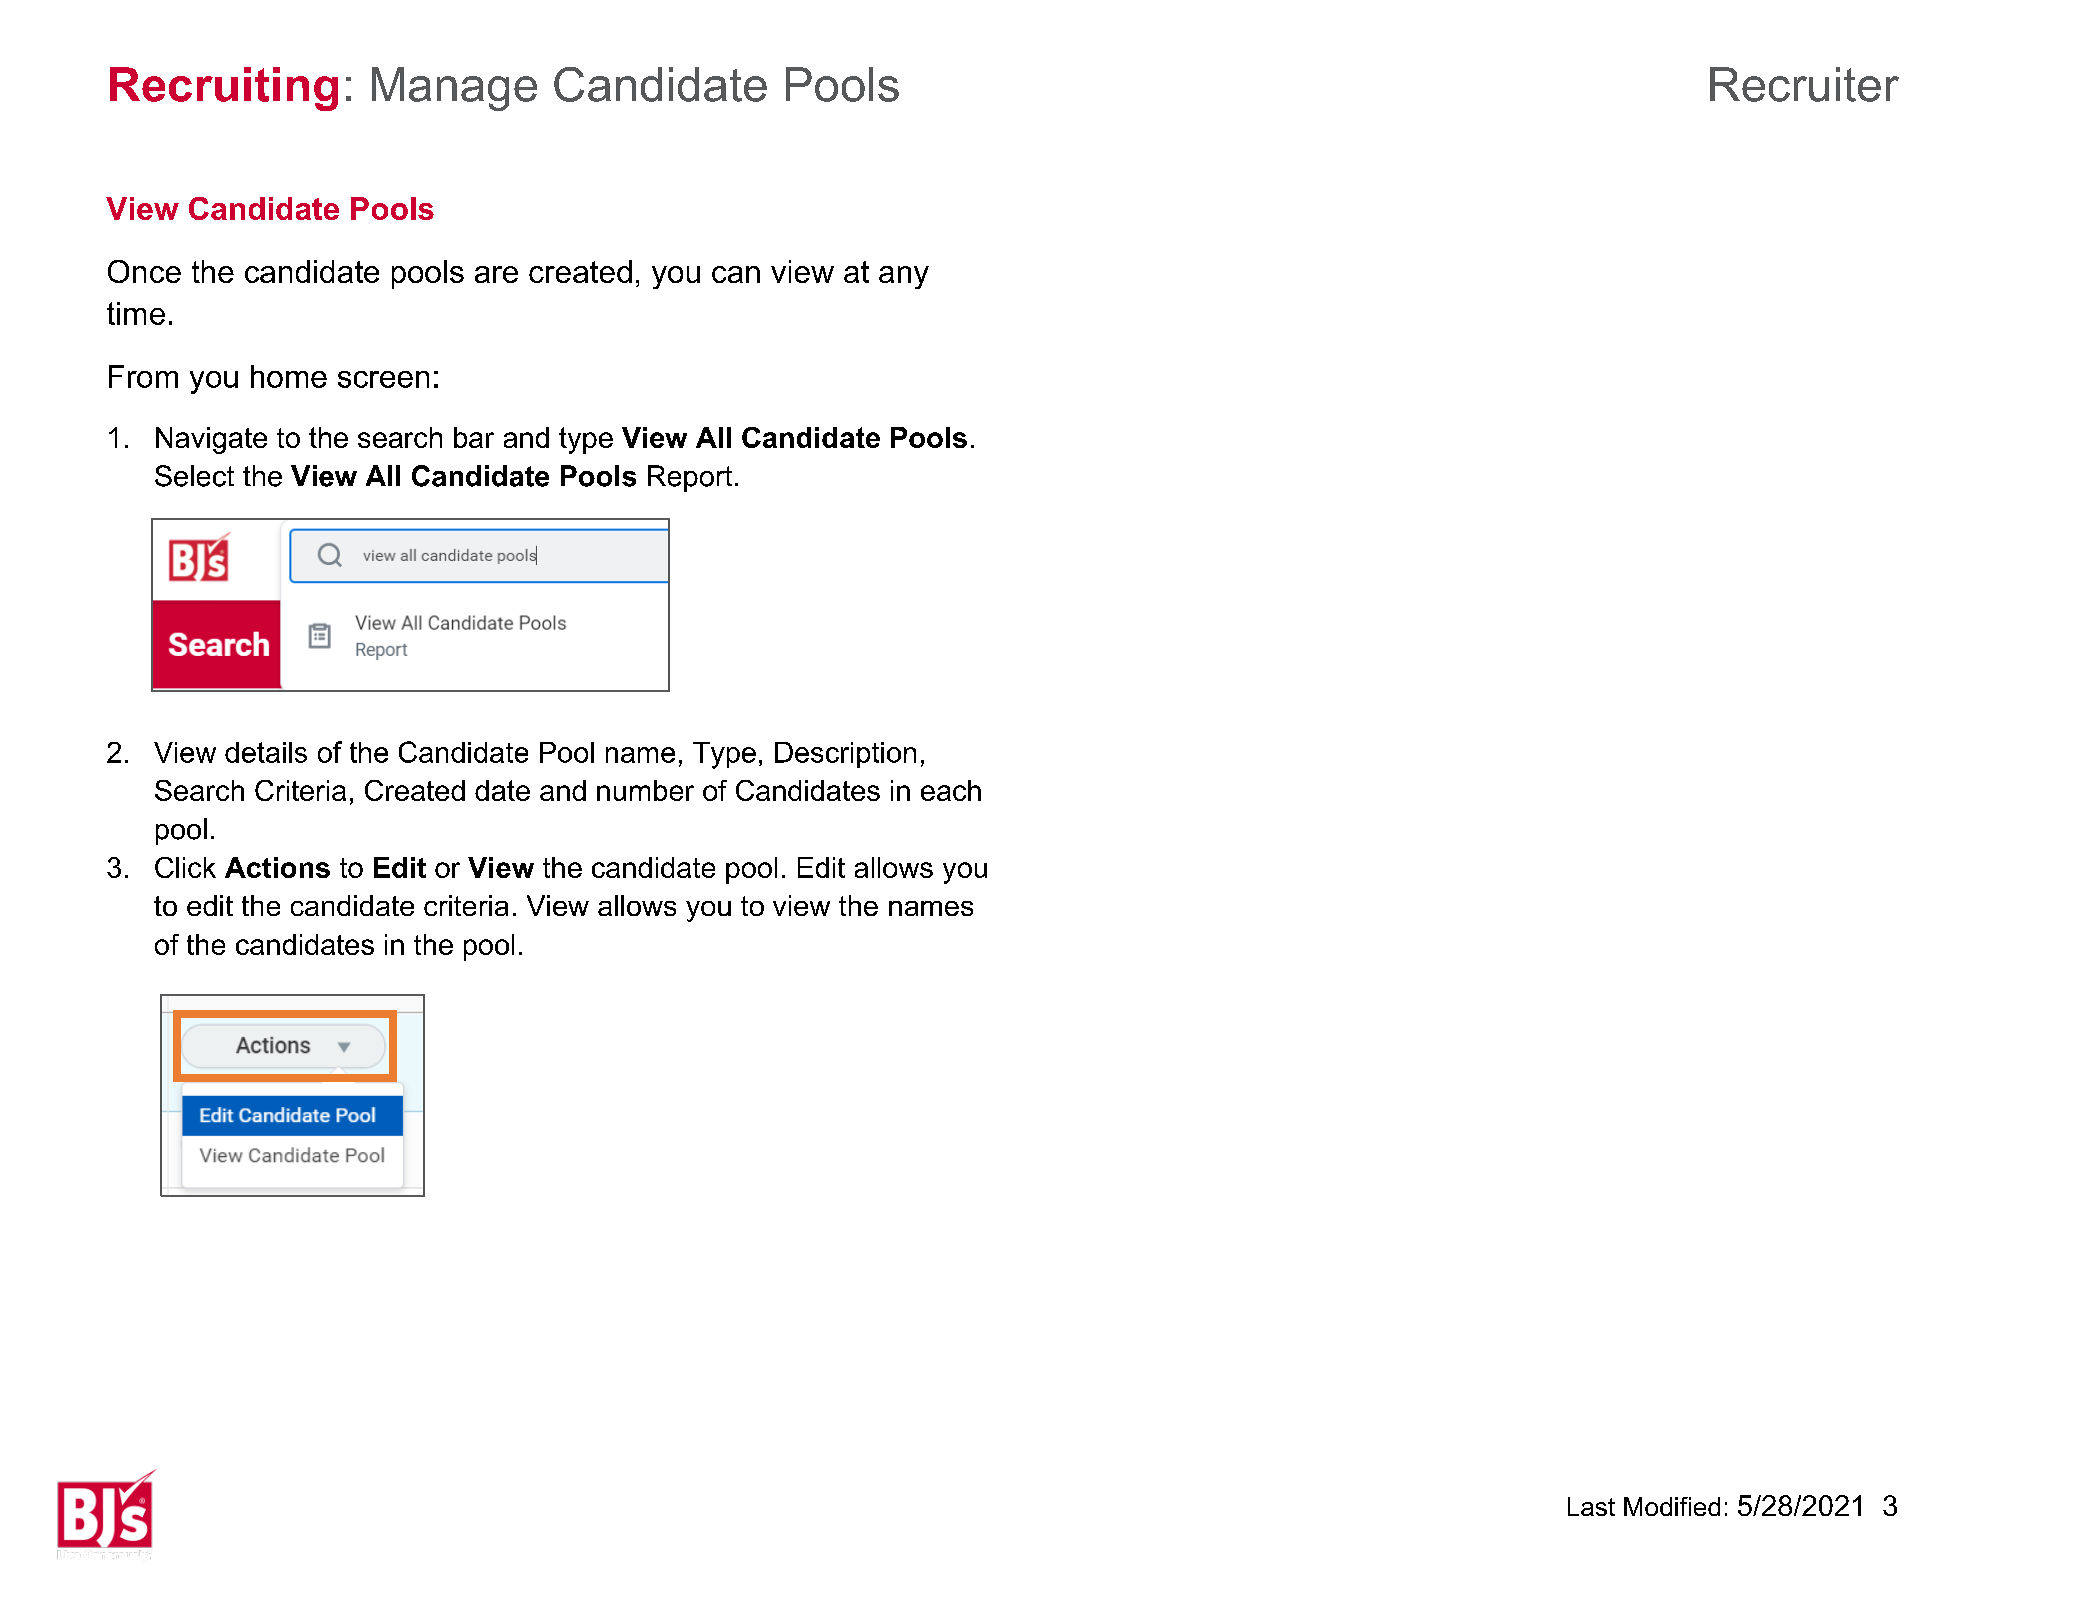 This screenshot has height=1614, width=2088. Describe the element at coordinates (1804, 84) in the screenshot. I see `Recruiter` at that location.
